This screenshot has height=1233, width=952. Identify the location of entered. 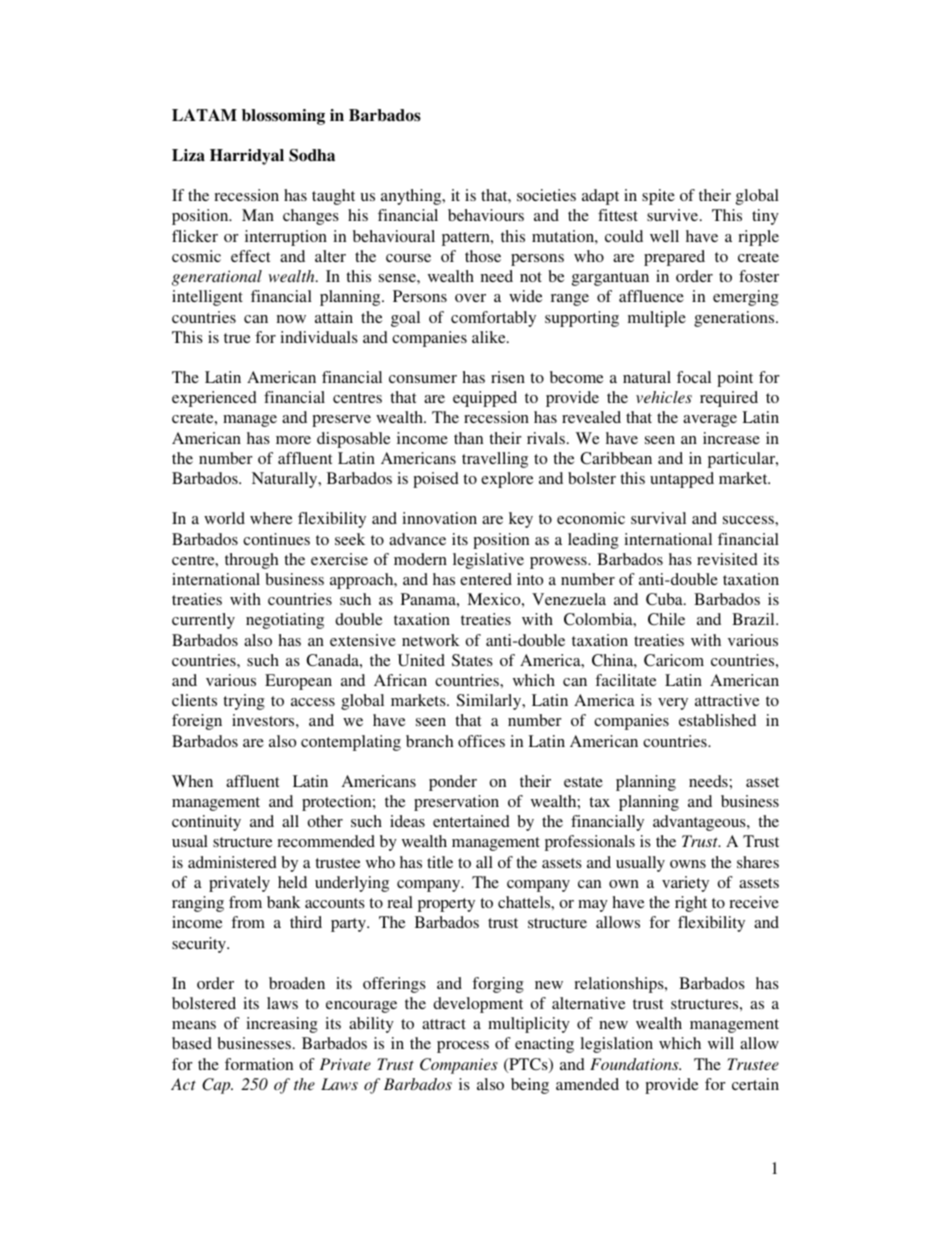
(486, 579).
